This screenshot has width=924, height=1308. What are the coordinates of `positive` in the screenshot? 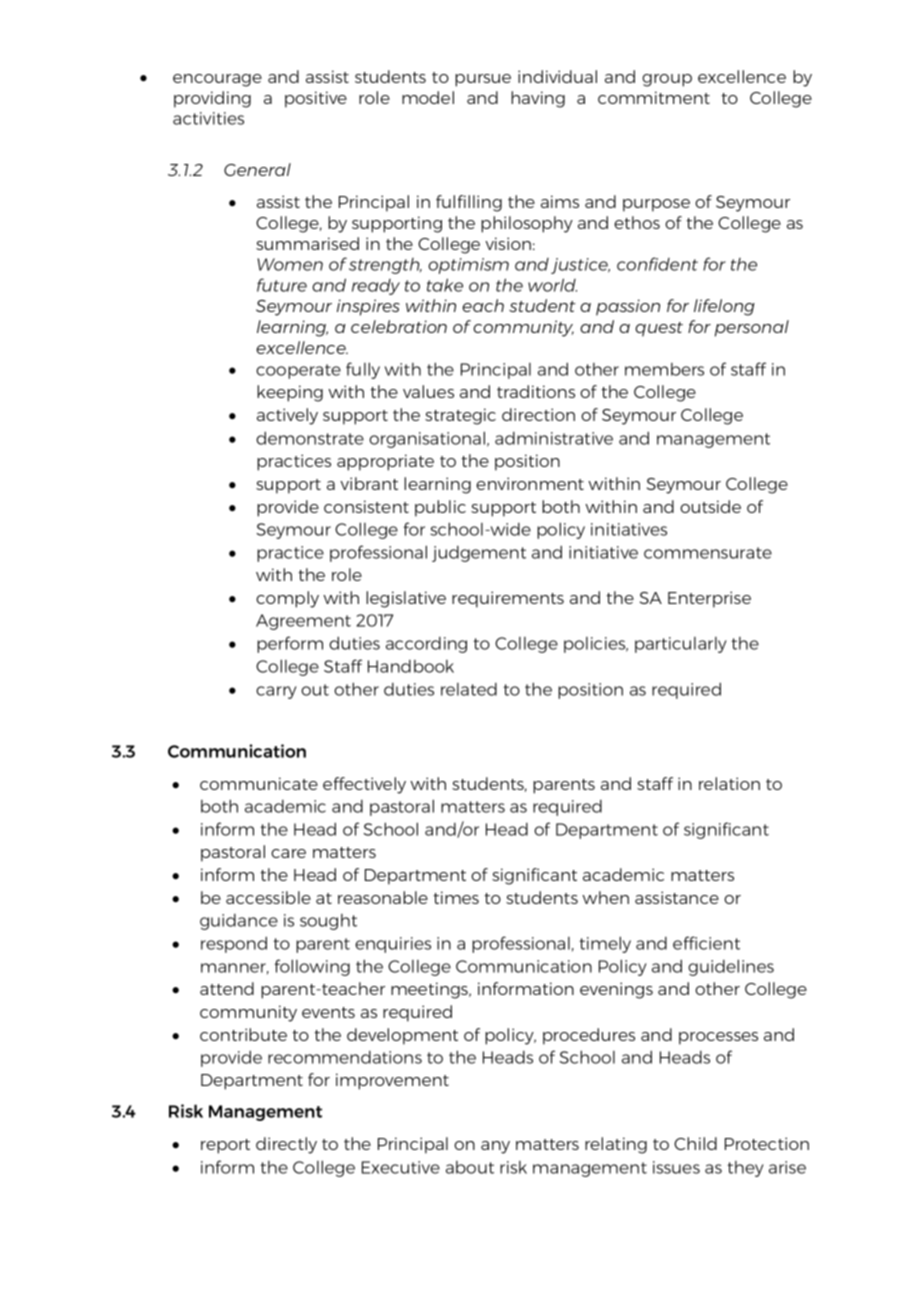 It's located at (316, 99).
